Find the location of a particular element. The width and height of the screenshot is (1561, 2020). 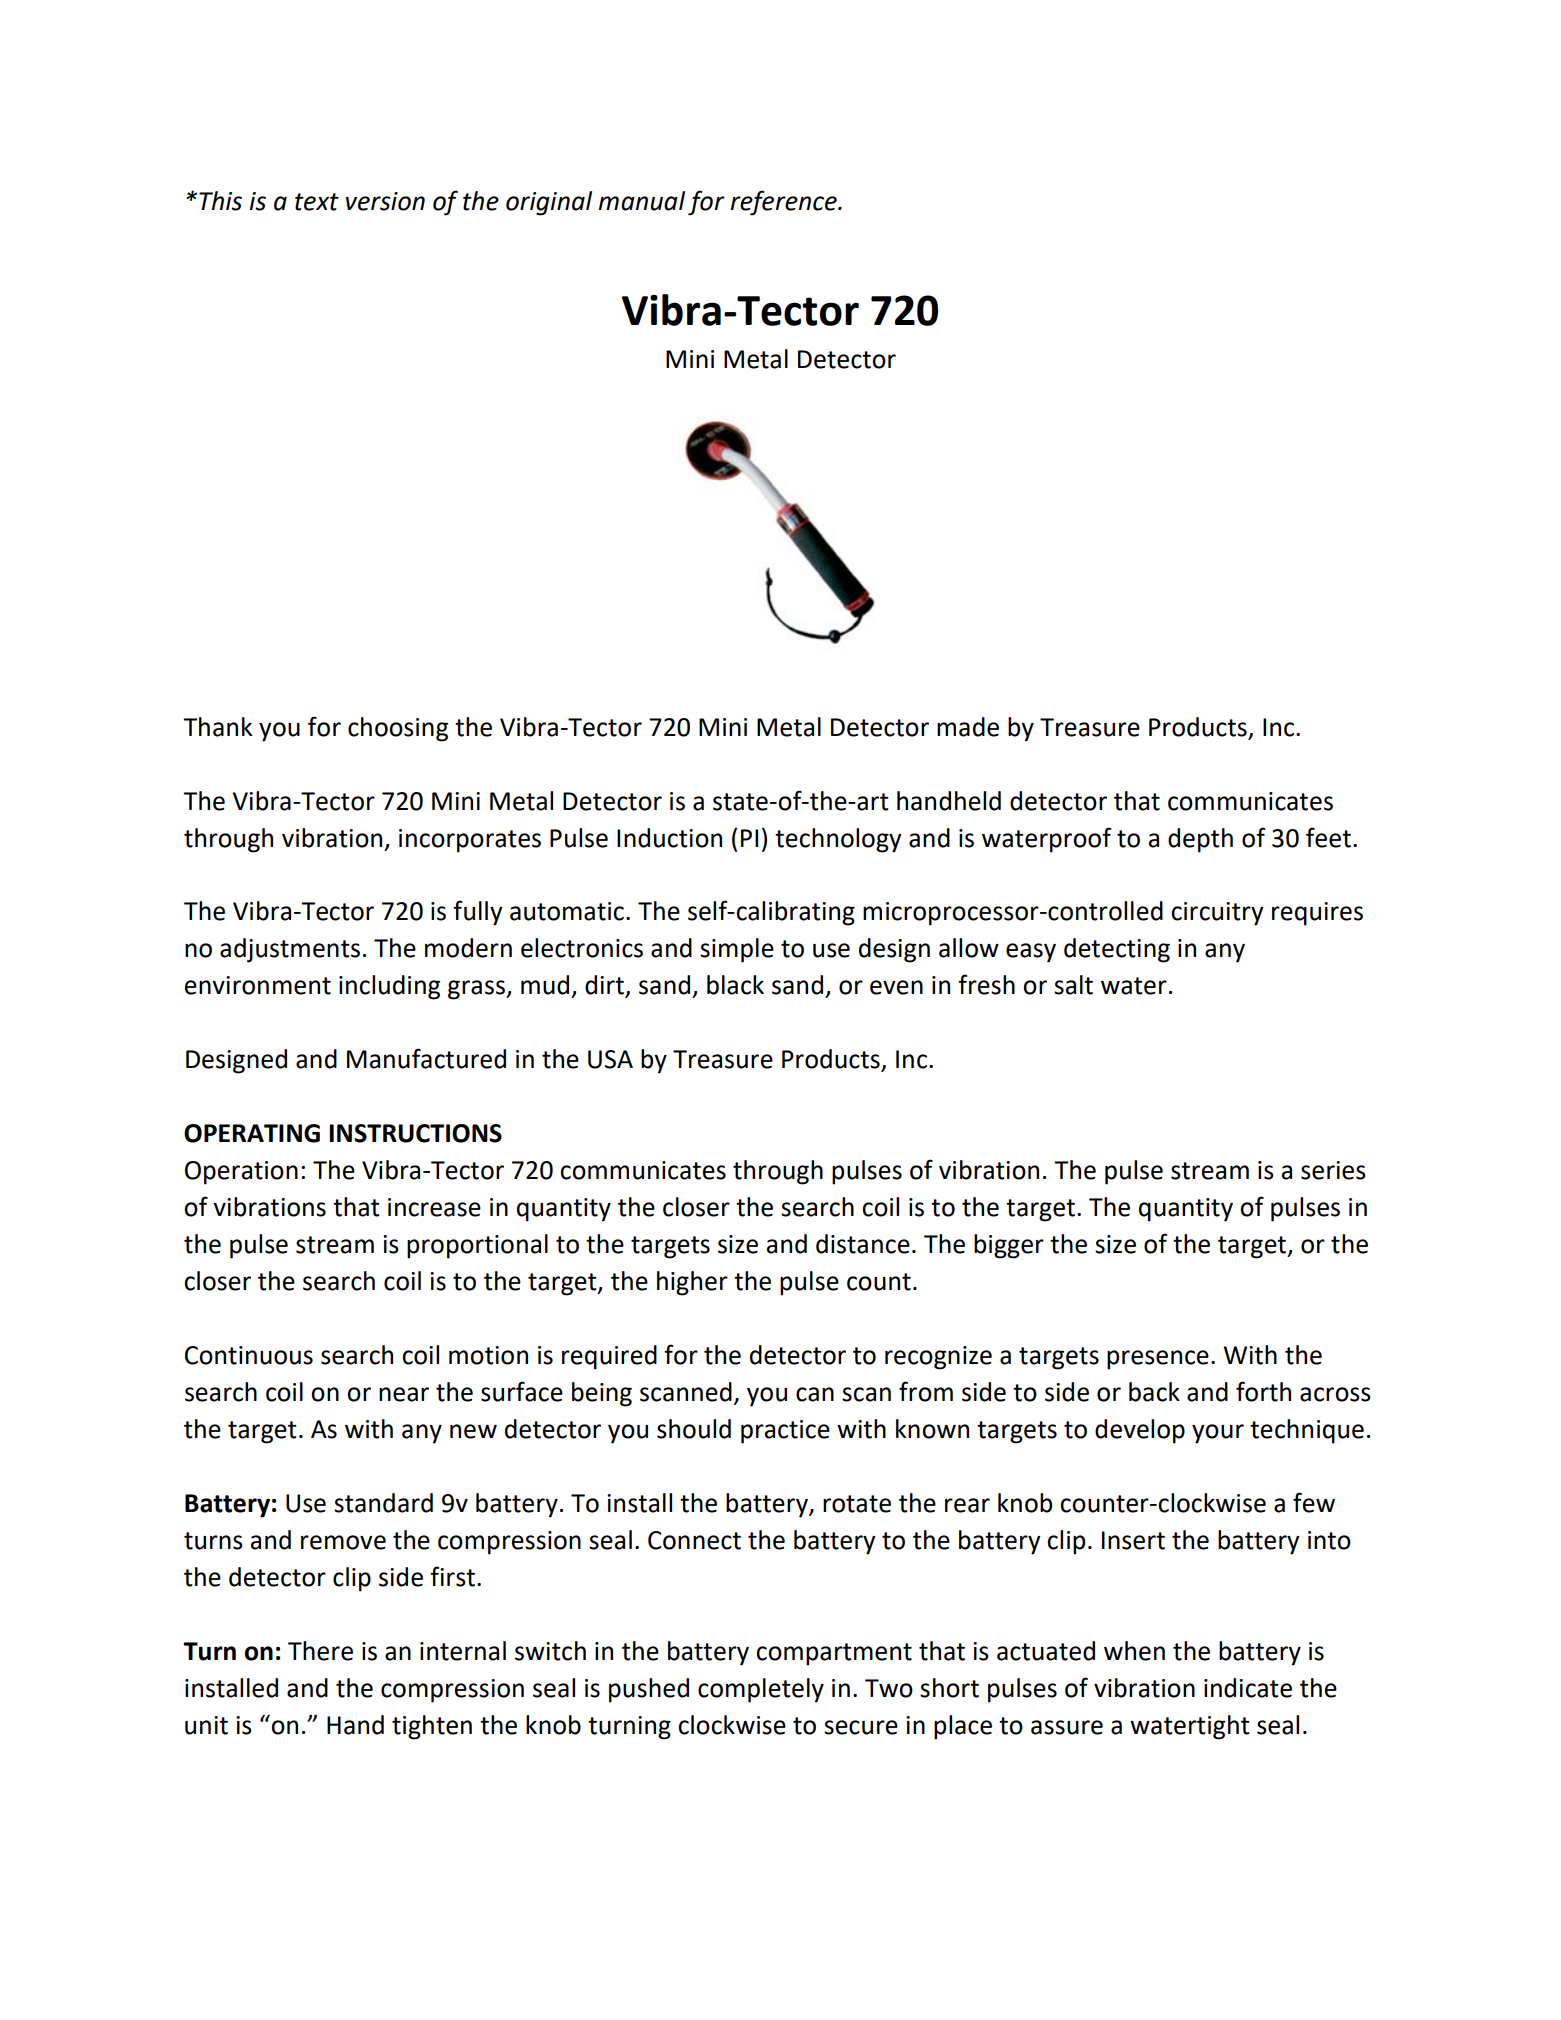

distance is located at coordinates (863, 1244).
